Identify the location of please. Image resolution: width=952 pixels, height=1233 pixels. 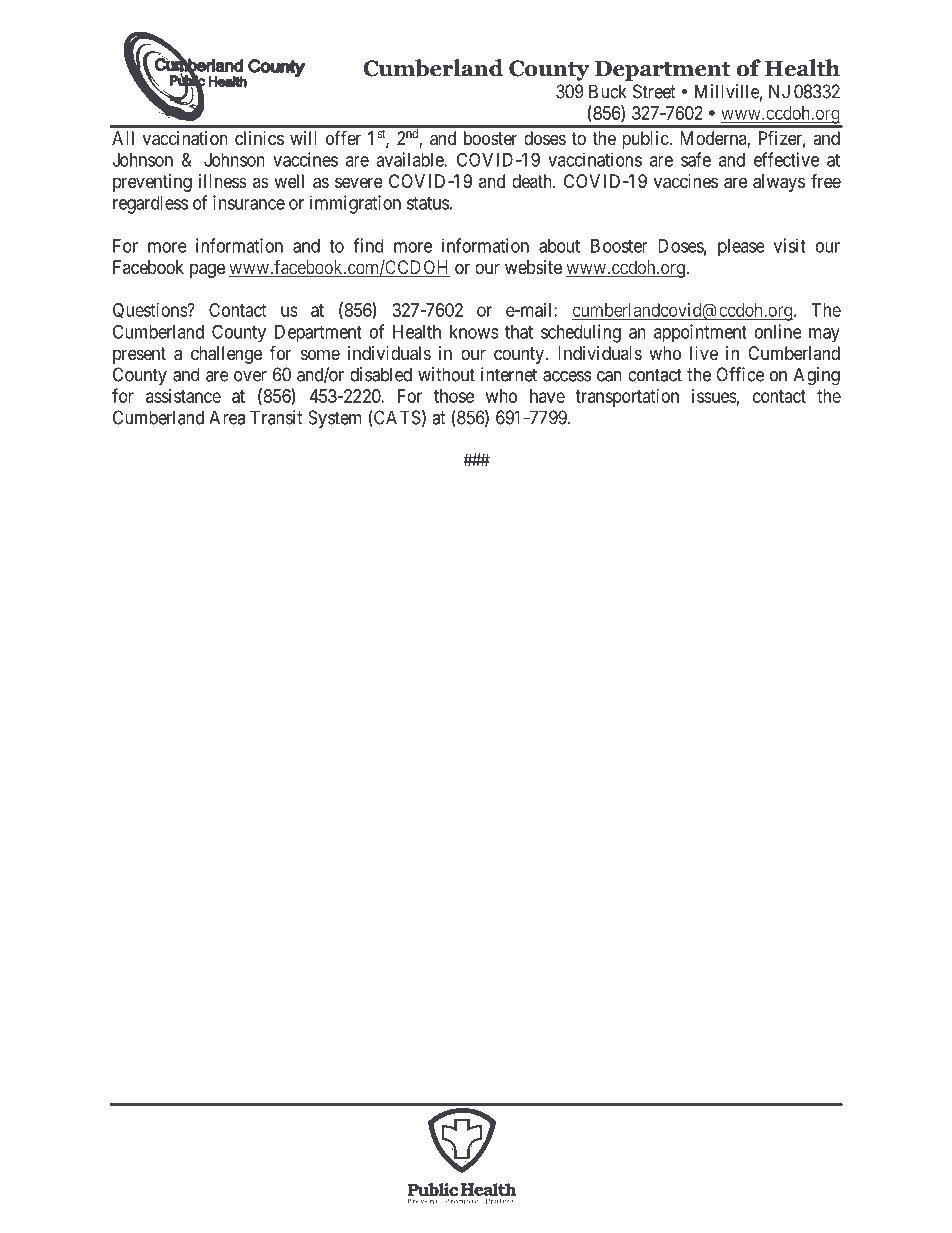
(741, 247).
